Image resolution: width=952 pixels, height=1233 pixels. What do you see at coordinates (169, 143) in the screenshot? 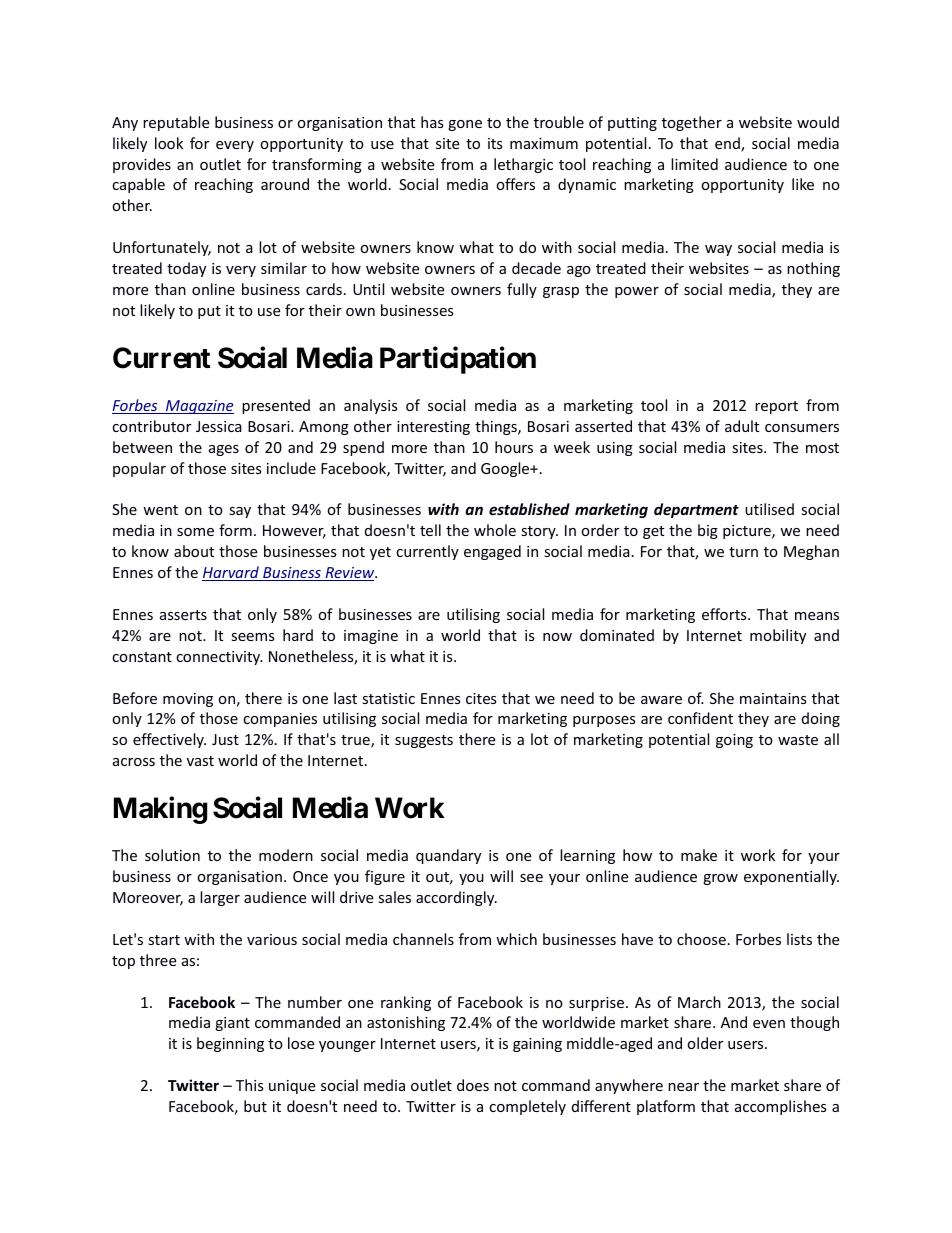
I see `look` at bounding box center [169, 143].
